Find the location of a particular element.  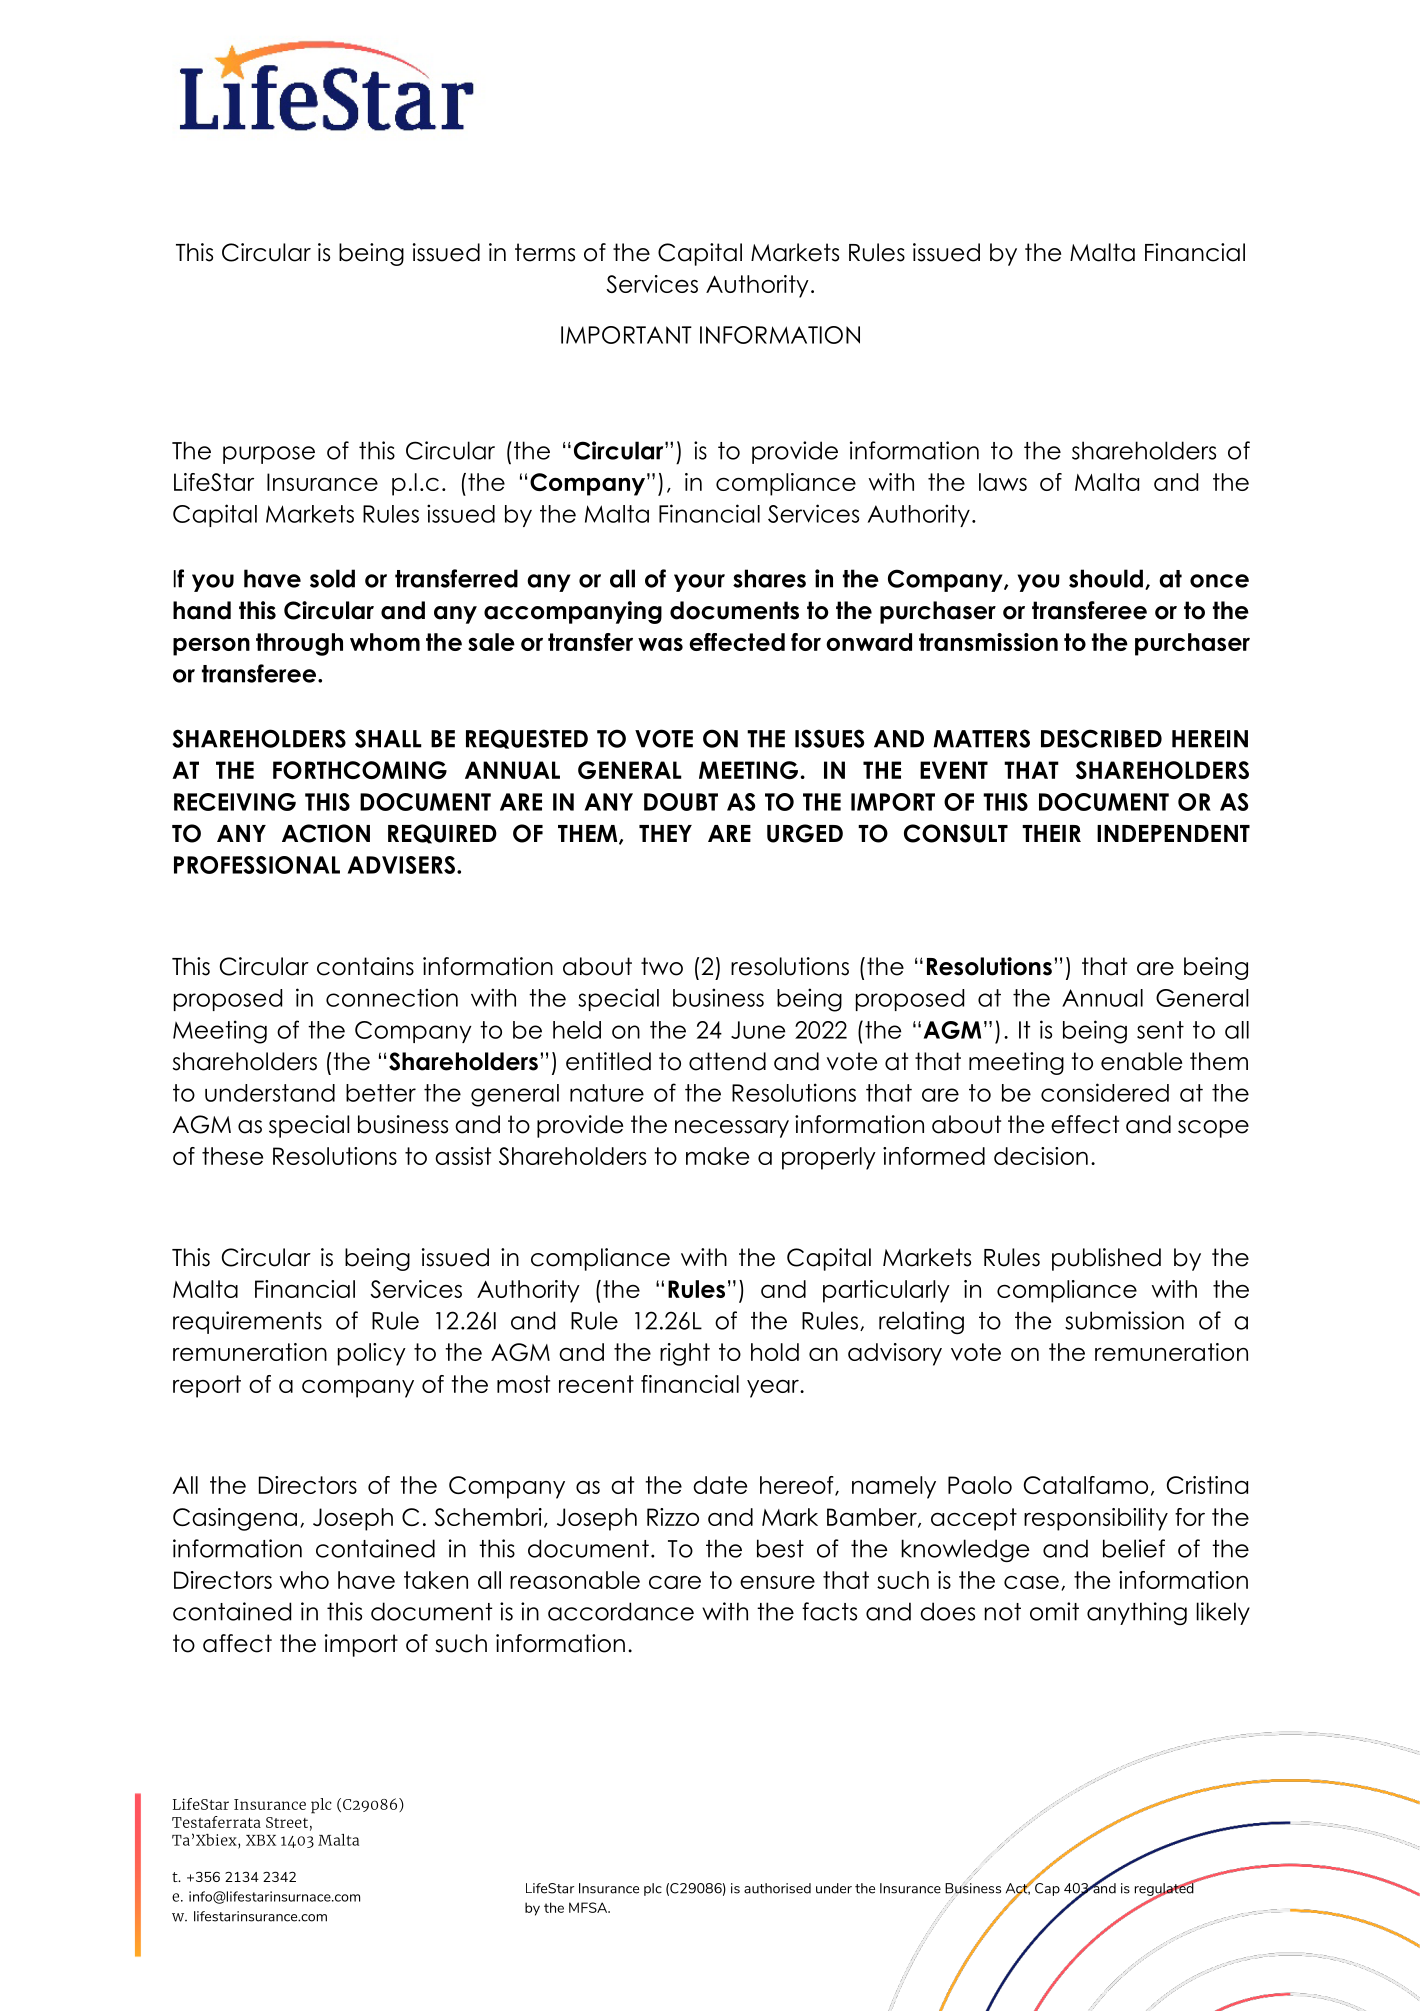

policy is located at coordinates (372, 1354).
